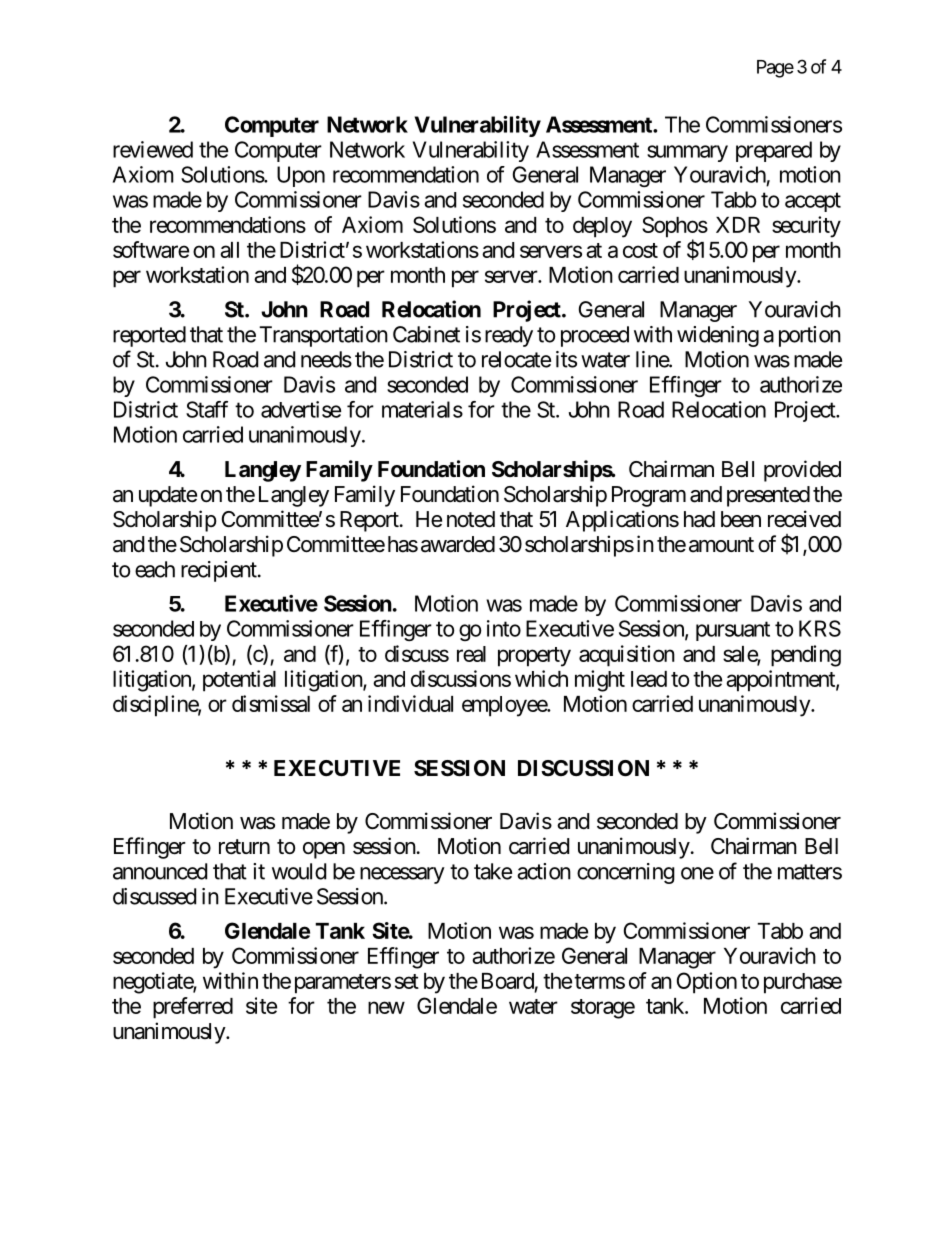 The height and width of the image is (1233, 952). Describe the element at coordinates (193, 1008) in the image. I see `preferred` at that location.
